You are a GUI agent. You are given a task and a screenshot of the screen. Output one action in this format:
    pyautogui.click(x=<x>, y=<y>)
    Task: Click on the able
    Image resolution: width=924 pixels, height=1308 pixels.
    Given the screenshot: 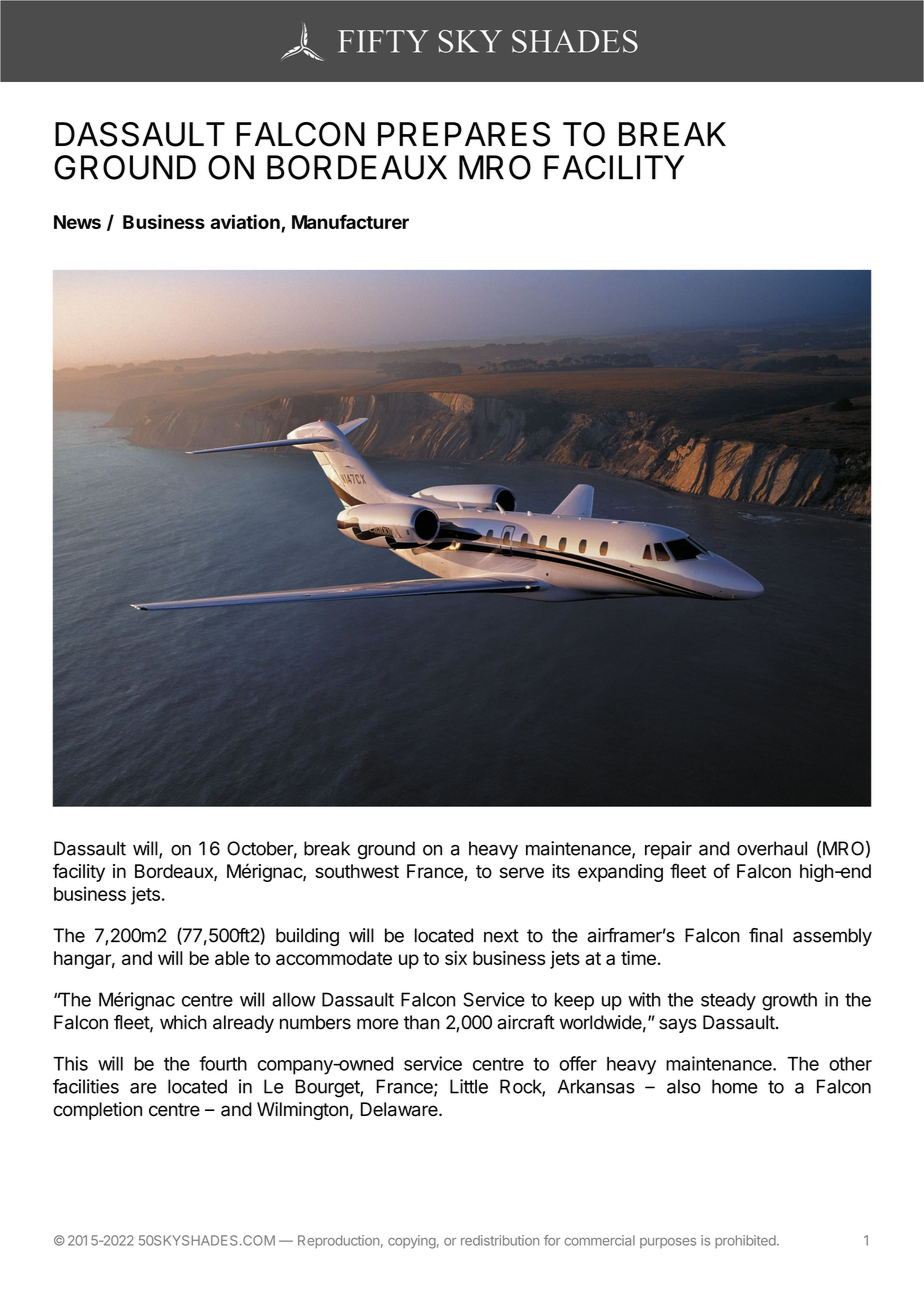 What is the action you would take?
    pyautogui.click(x=232, y=958)
